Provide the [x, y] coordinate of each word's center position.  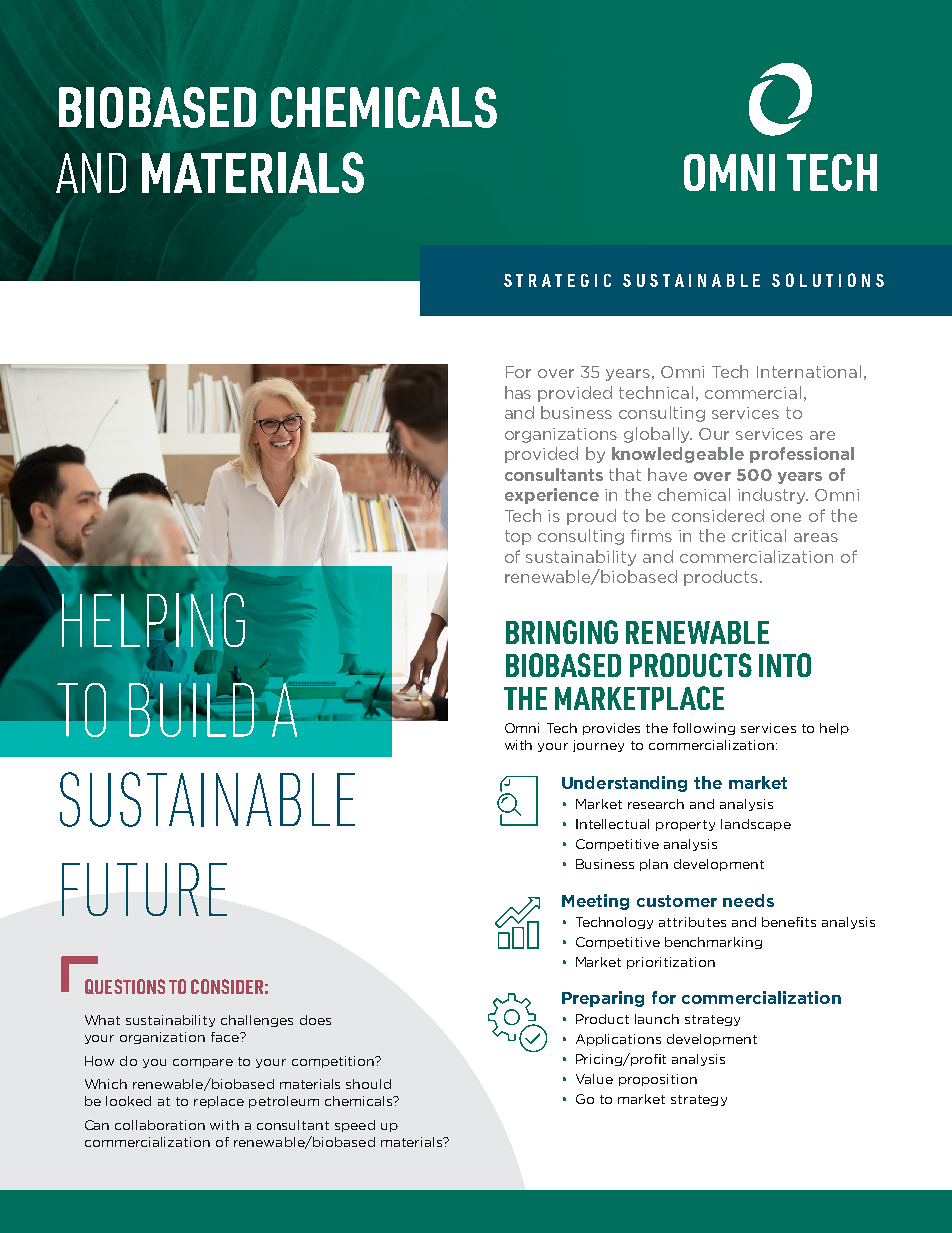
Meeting [595, 902]
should [368, 1084]
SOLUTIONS [828, 280]
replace [219, 1102]
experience [552, 496]
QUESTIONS [125, 986]
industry [773, 496]
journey [598, 746]
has [518, 392]
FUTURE [144, 889]
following [704, 729]
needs [748, 900]
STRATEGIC [557, 280]
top [518, 537]
